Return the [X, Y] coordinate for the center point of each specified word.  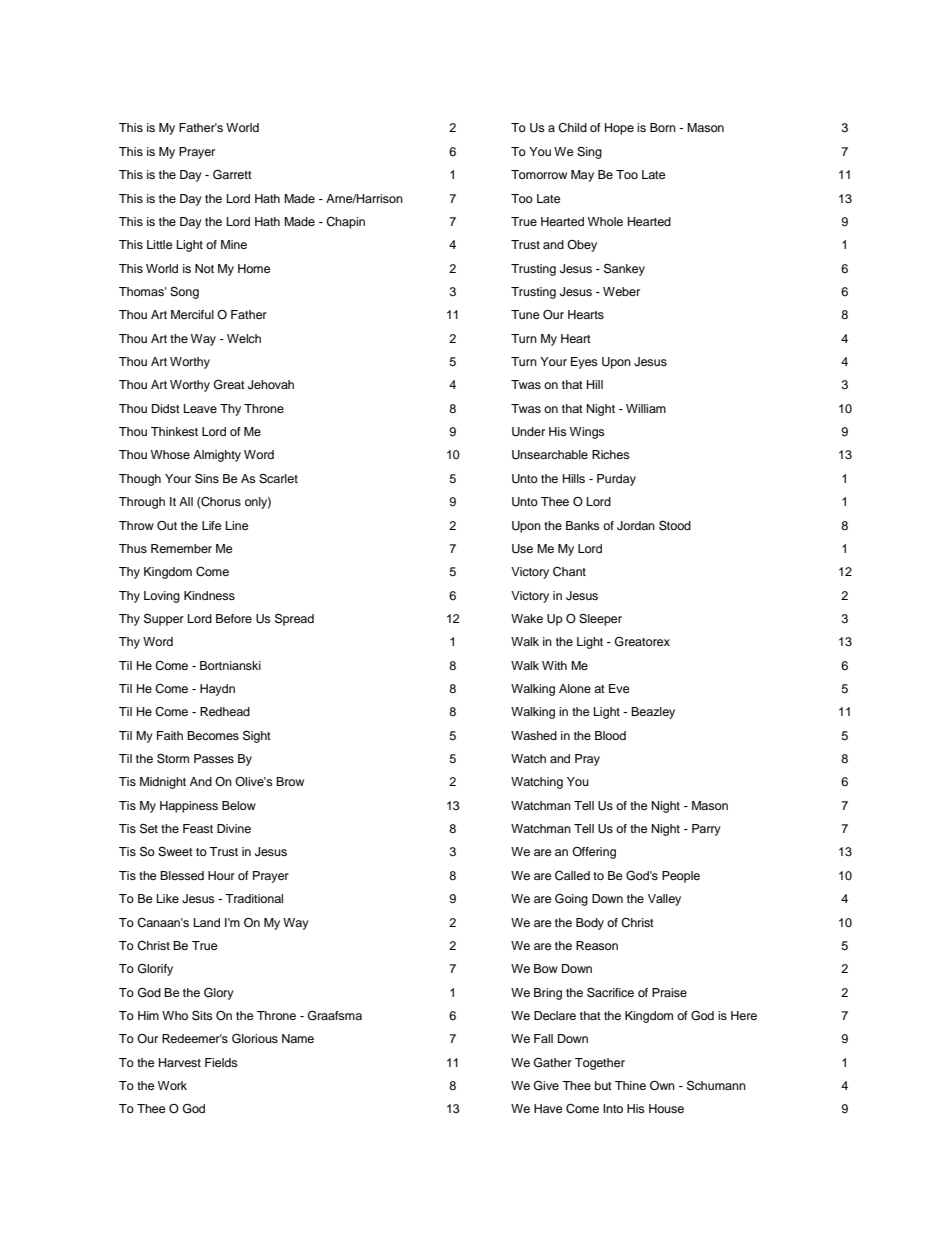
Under [528, 432]
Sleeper [600, 620]
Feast [198, 828]
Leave [200, 408]
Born [663, 127]
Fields [221, 1062]
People [681, 877]
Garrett [232, 174]
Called [572, 876]
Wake [527, 618]
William [646, 408]
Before [234, 618]
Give [546, 1085]
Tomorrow [539, 174]
